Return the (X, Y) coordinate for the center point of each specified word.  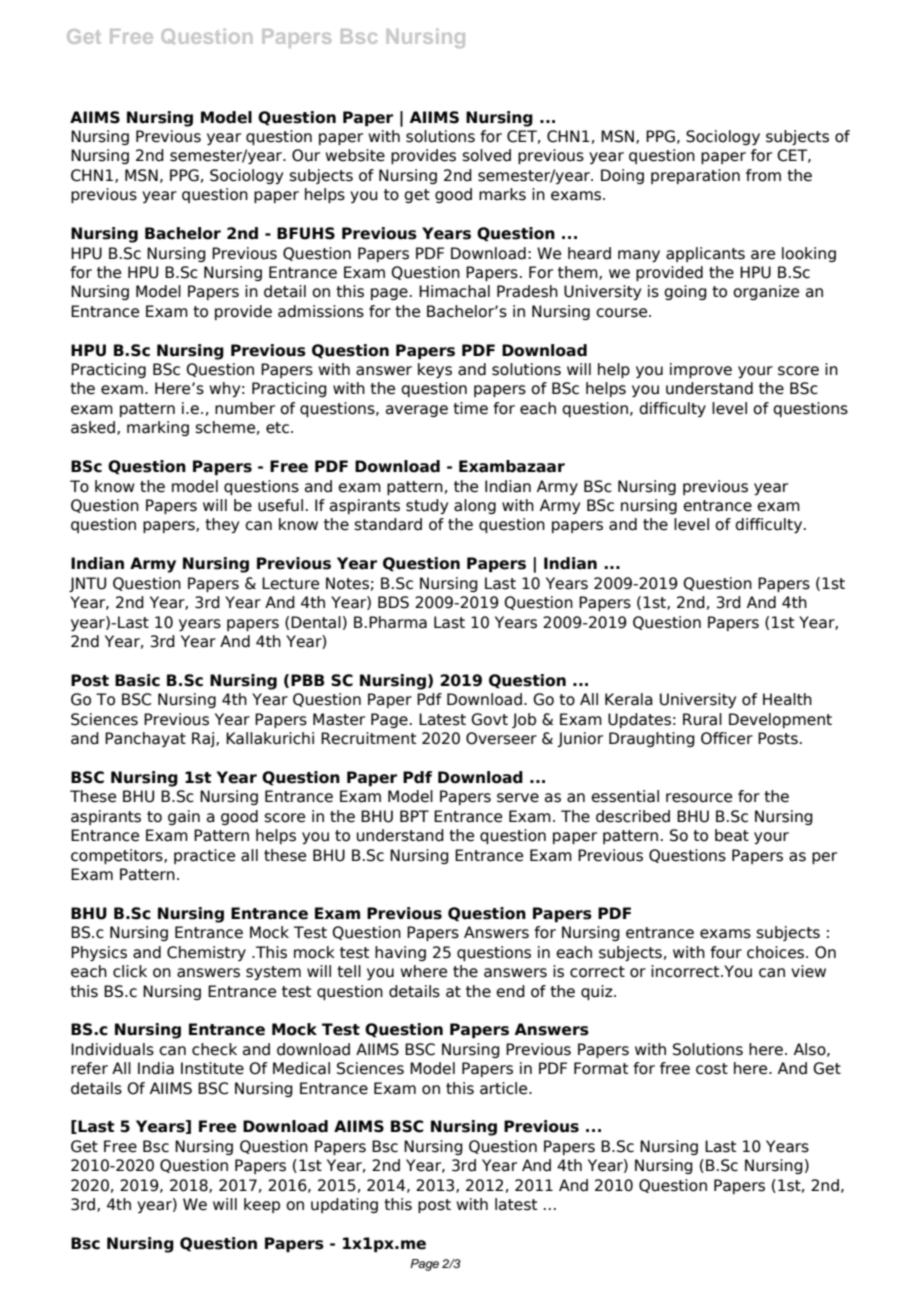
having (400, 953)
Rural (702, 719)
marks (502, 194)
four (726, 952)
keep (262, 1205)
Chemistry (206, 953)
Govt (489, 719)
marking (158, 428)
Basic (137, 680)
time (470, 408)
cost (712, 1069)
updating (344, 1205)
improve (701, 370)
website (355, 155)
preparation (695, 176)
